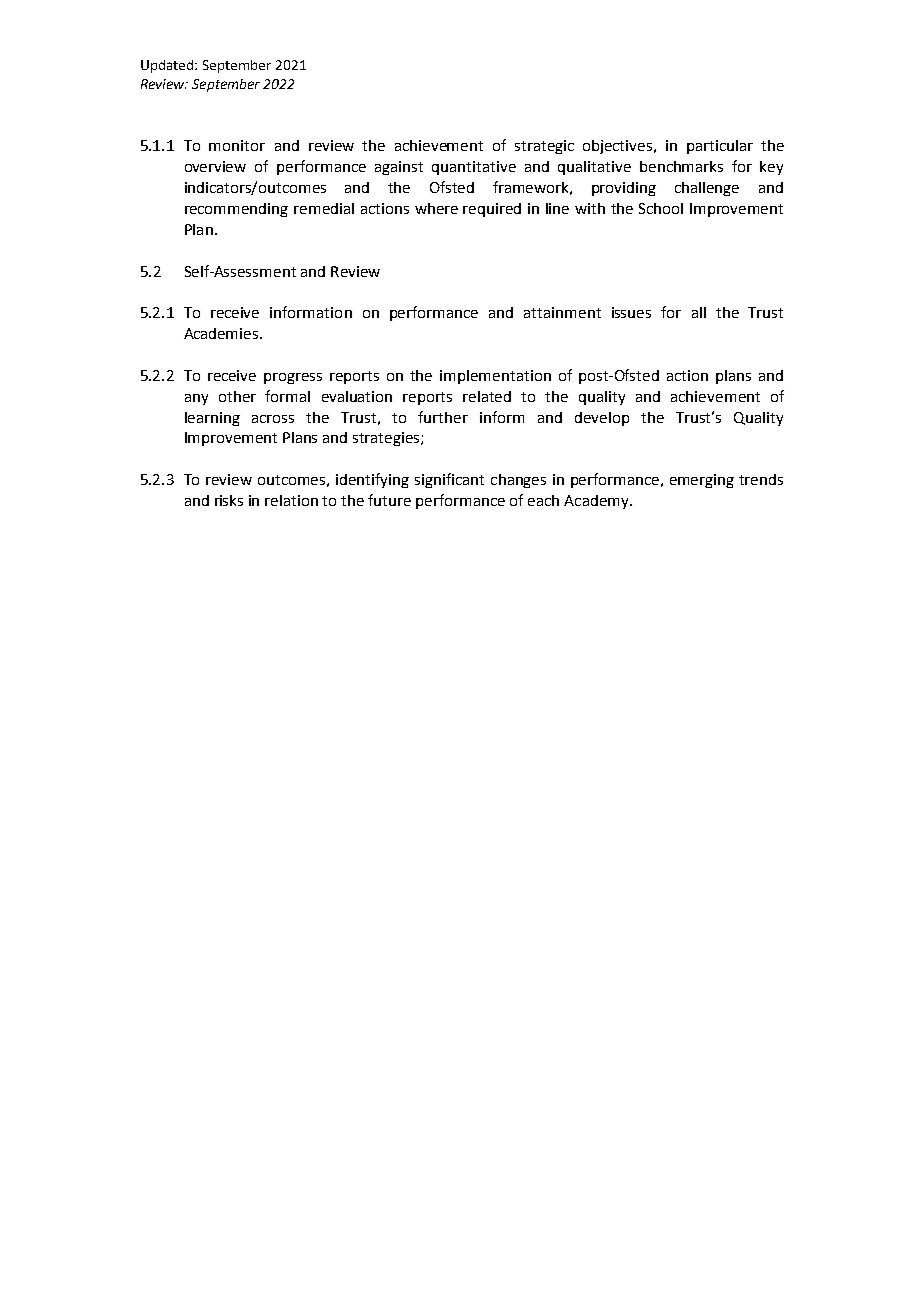 This screenshot has height=1308, width=924. Describe the element at coordinates (562, 312) in the screenshot. I see `attainment` at that location.
